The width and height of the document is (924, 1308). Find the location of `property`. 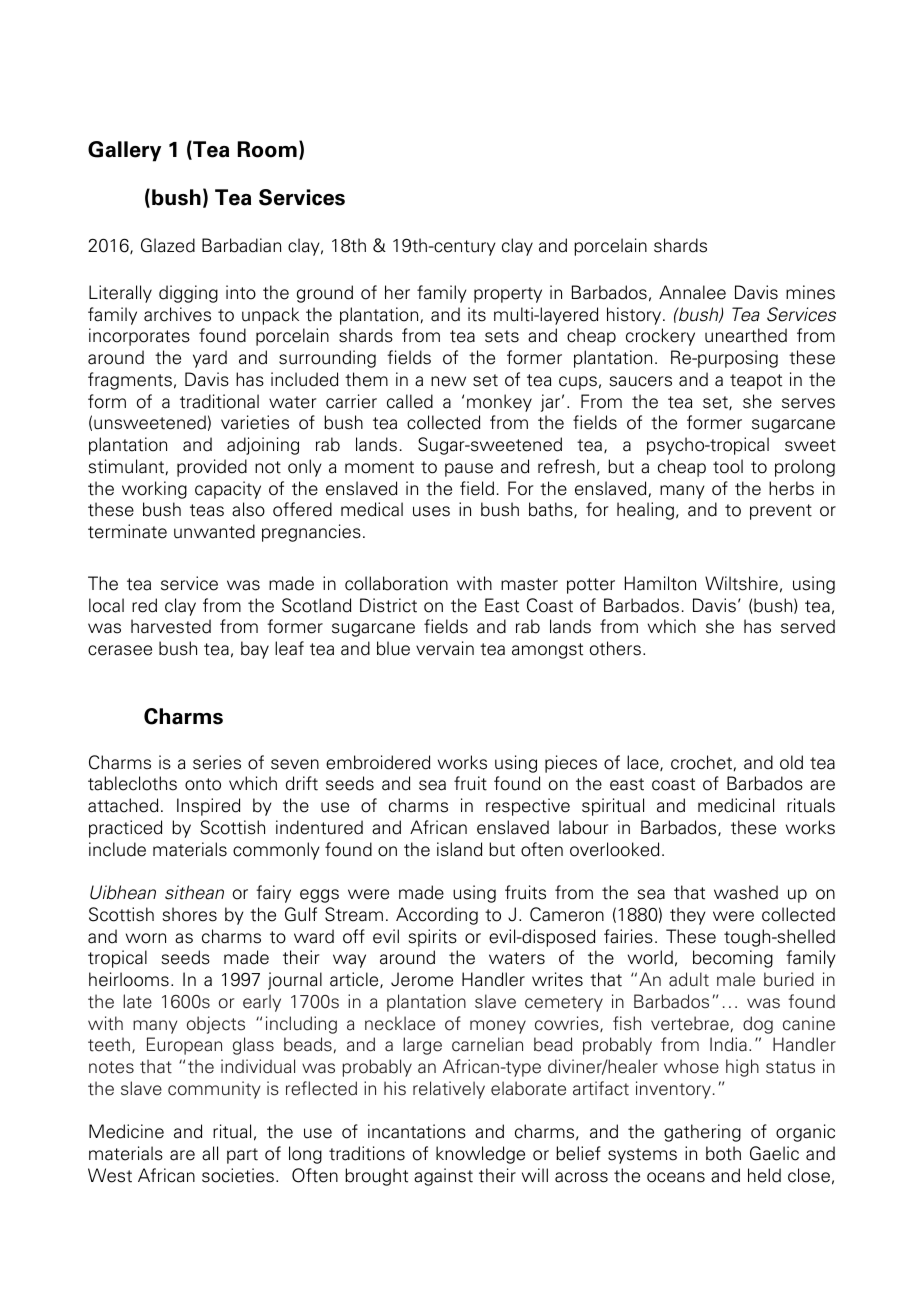

property is located at coordinates (508, 295).
